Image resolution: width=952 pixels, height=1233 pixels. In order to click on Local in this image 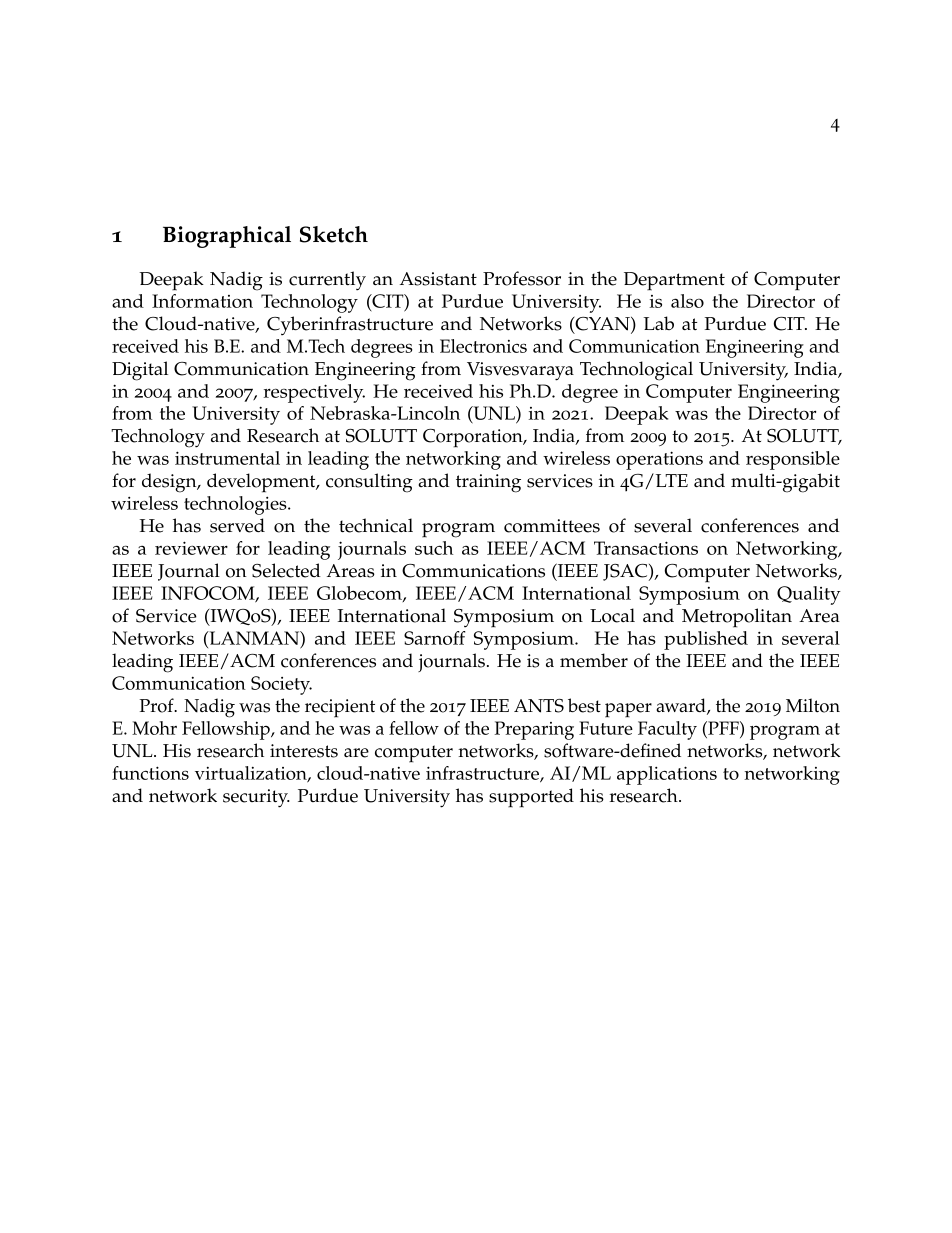, I will do `click(612, 615)`.
